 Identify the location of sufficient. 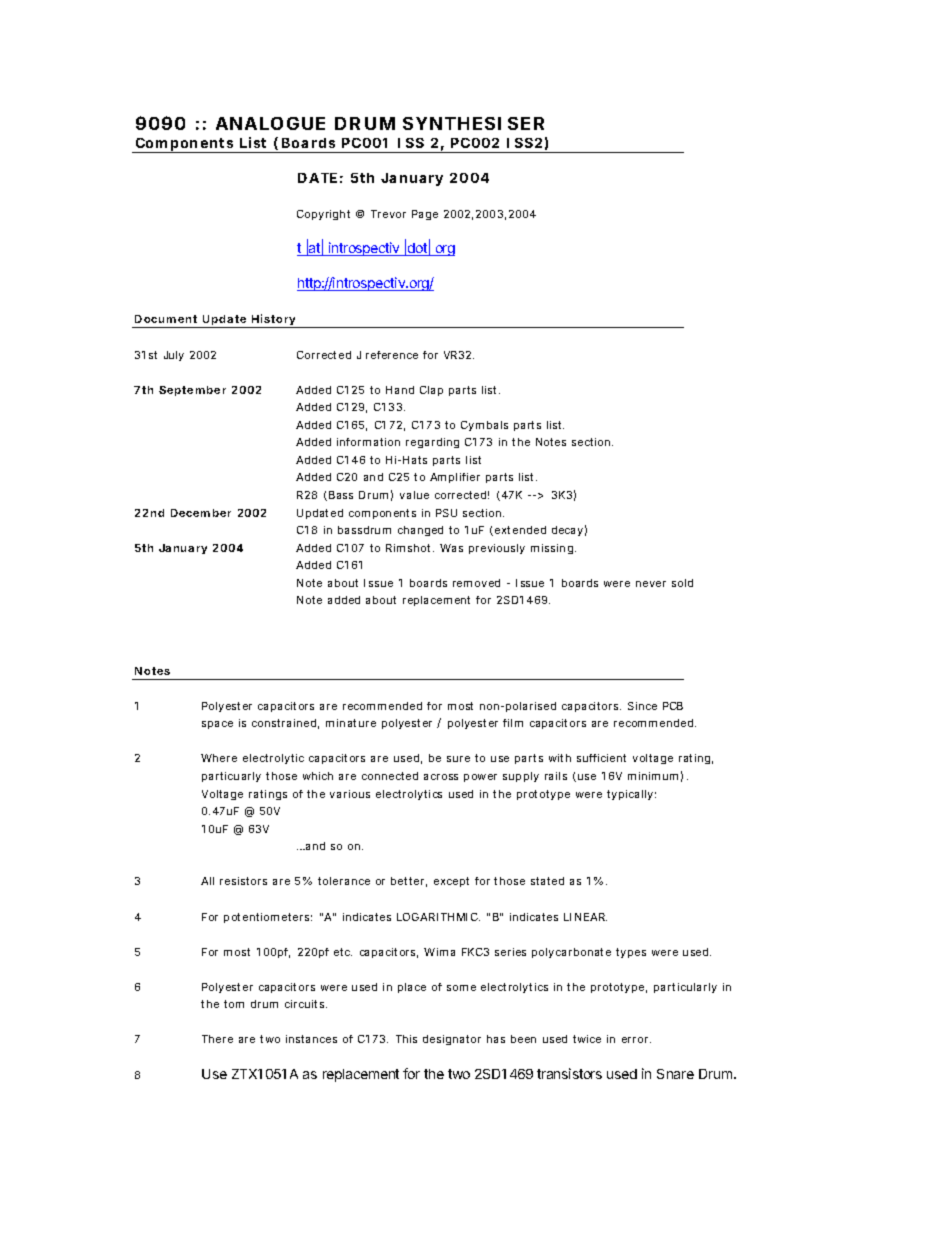
(601, 758).
